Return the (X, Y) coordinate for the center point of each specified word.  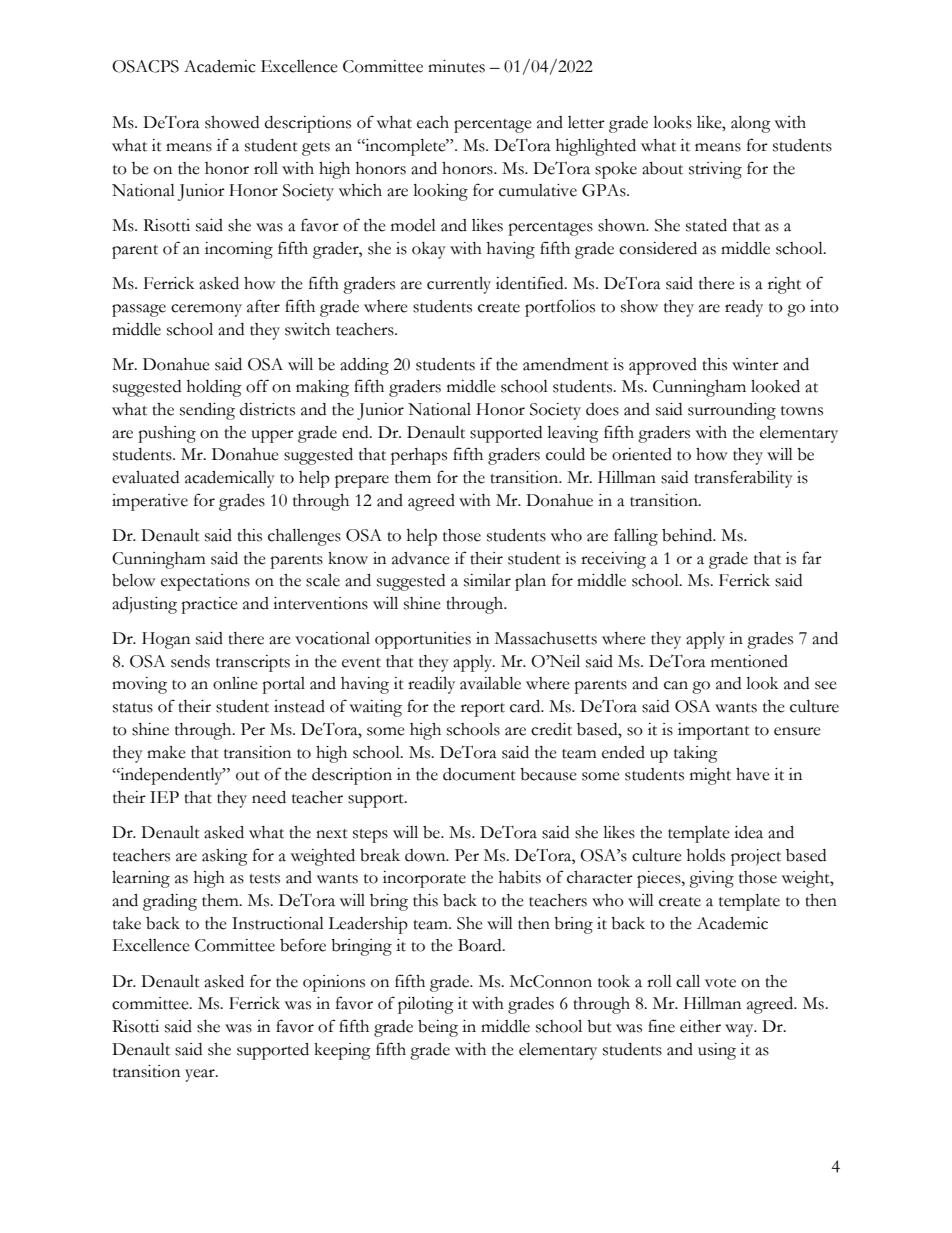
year (201, 1075)
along (751, 124)
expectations (205, 582)
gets (316, 149)
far (812, 558)
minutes (456, 66)
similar (487, 580)
